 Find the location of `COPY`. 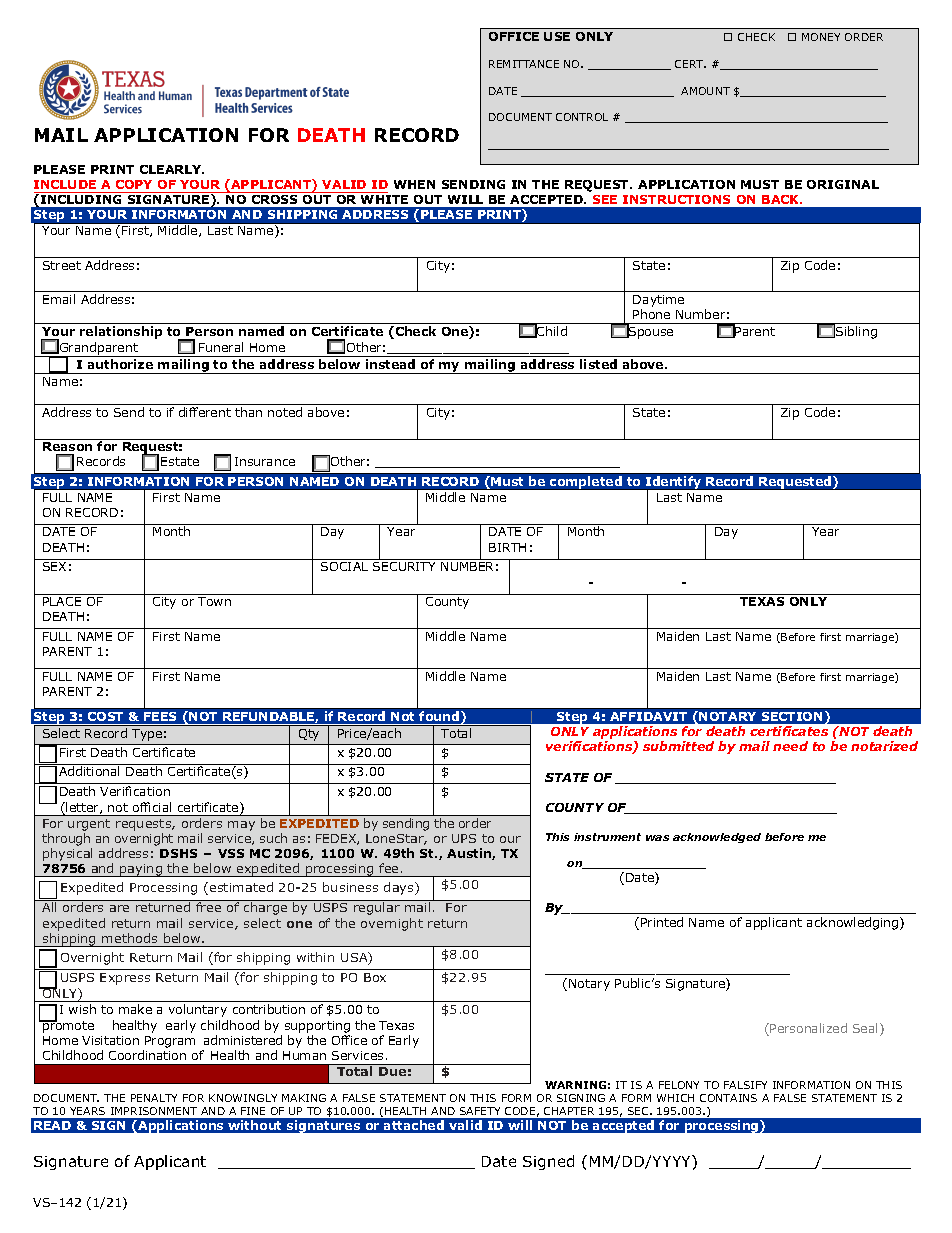

COPY is located at coordinates (134, 184).
